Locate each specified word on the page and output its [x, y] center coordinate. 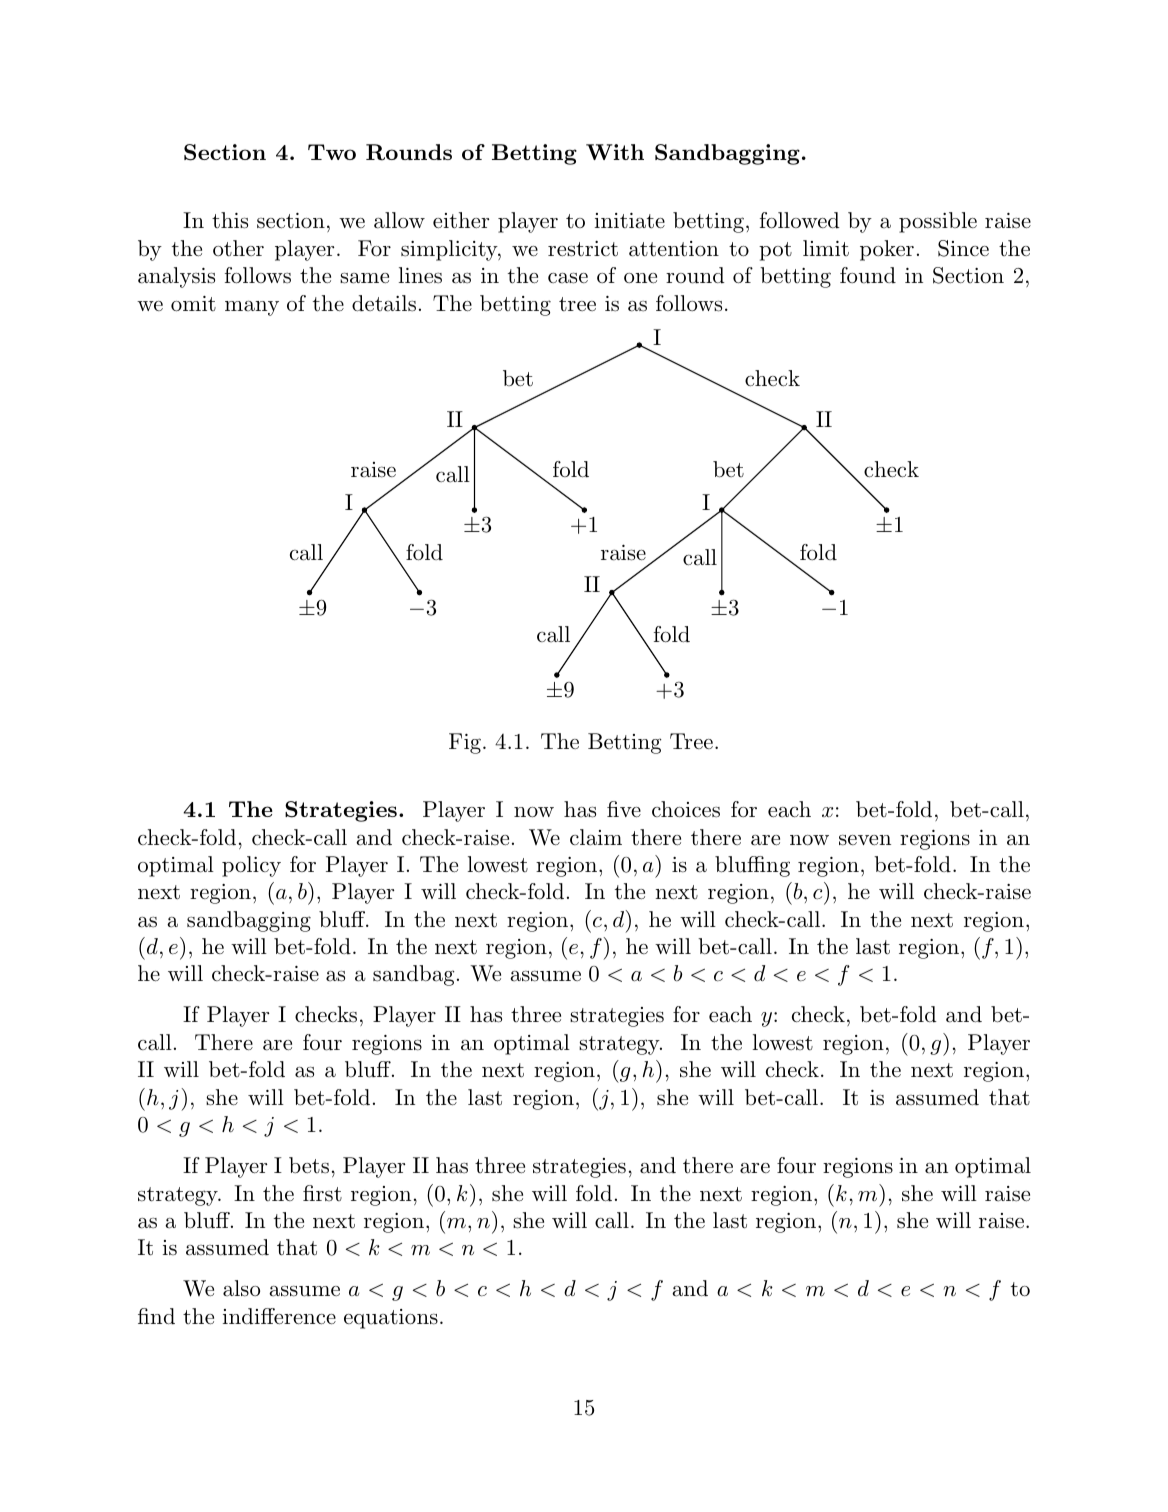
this [230, 220]
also [241, 1288]
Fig [465, 743]
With [615, 152]
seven [865, 840]
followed [800, 220]
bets [309, 1165]
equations [391, 1319]
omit [193, 304]
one [640, 278]
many [252, 308]
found [868, 275]
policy [251, 866]
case [568, 278]
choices [686, 809]
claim [596, 837]
